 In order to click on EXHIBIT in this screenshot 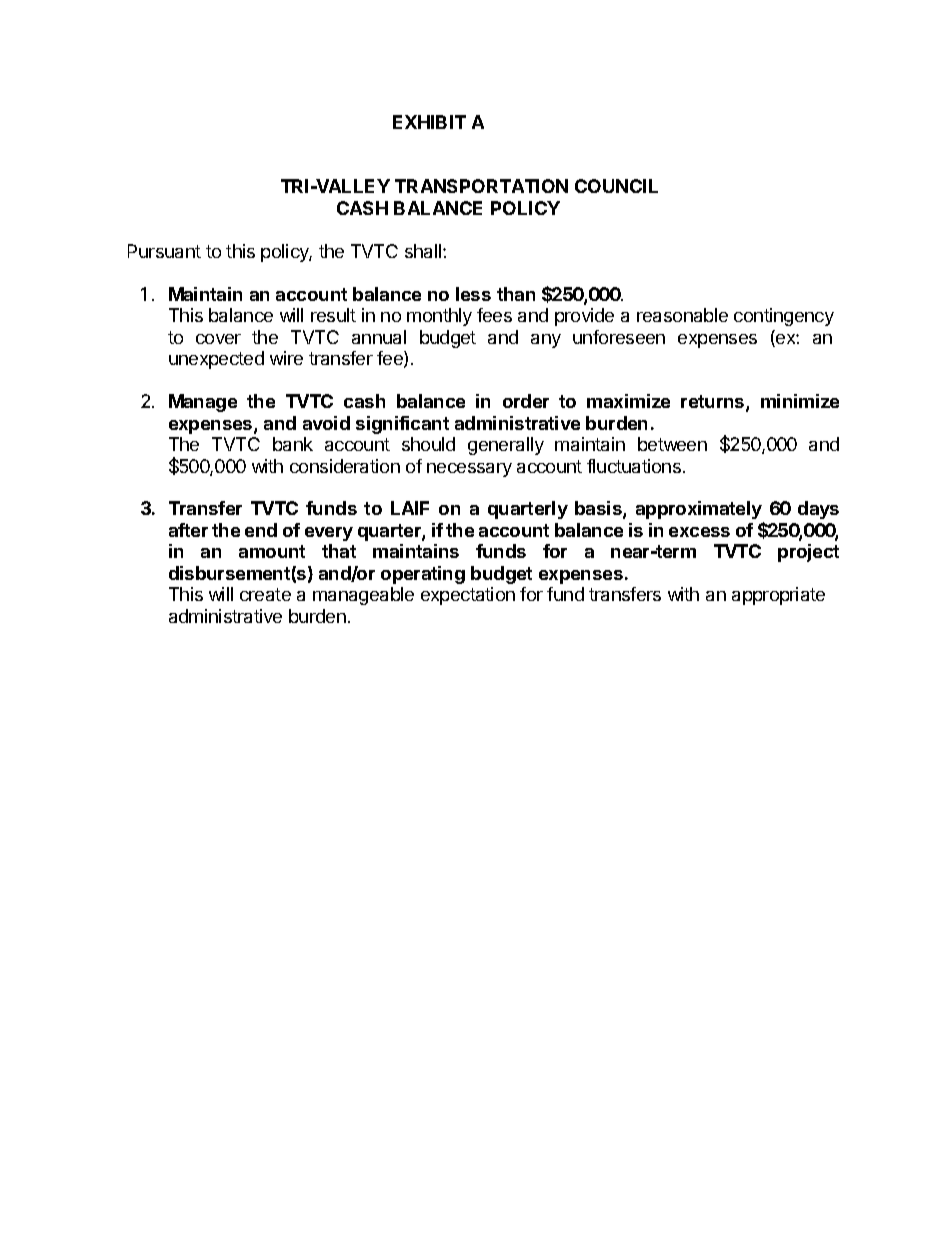, I will do `click(429, 122)`.
